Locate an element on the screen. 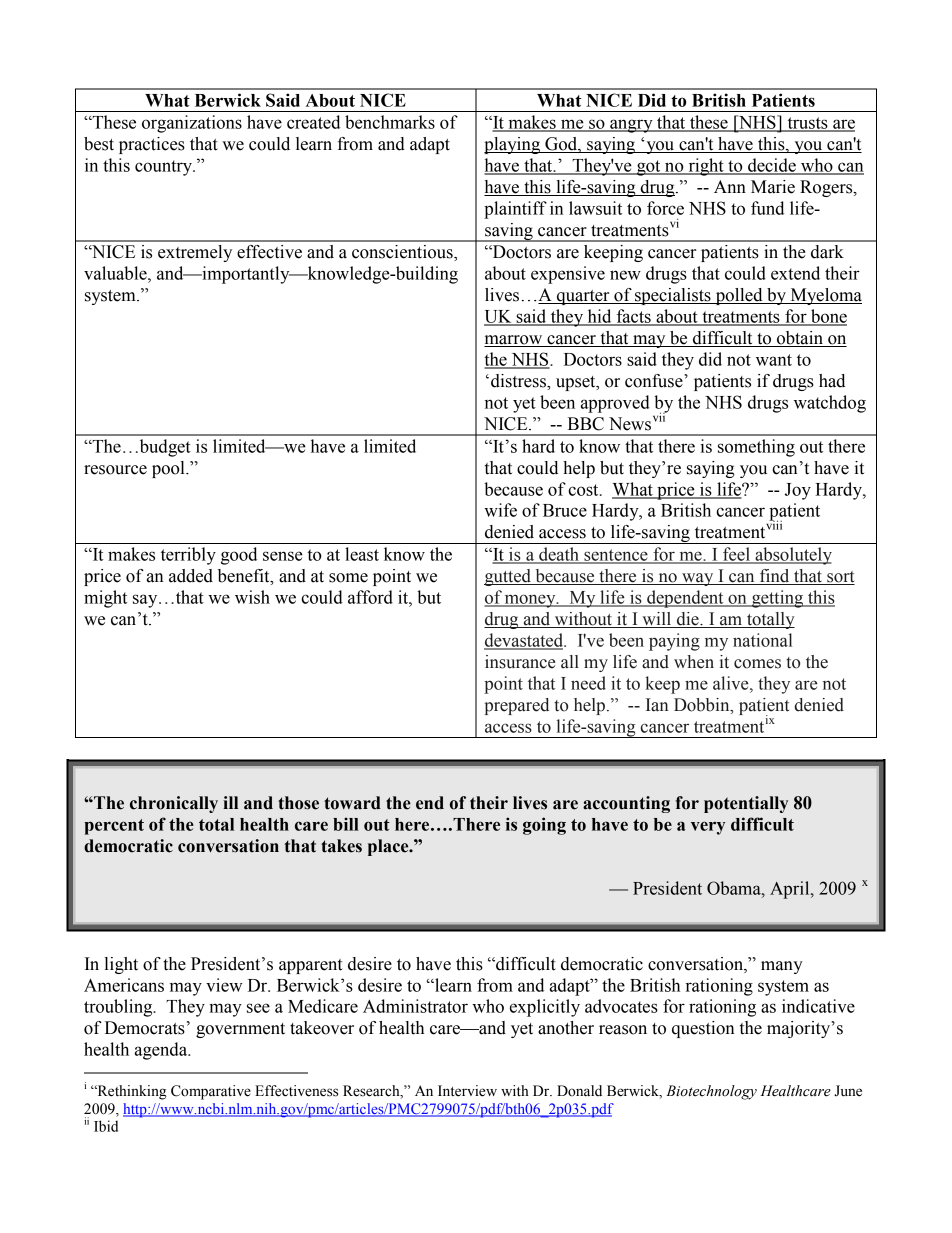  national is located at coordinates (762, 640).
